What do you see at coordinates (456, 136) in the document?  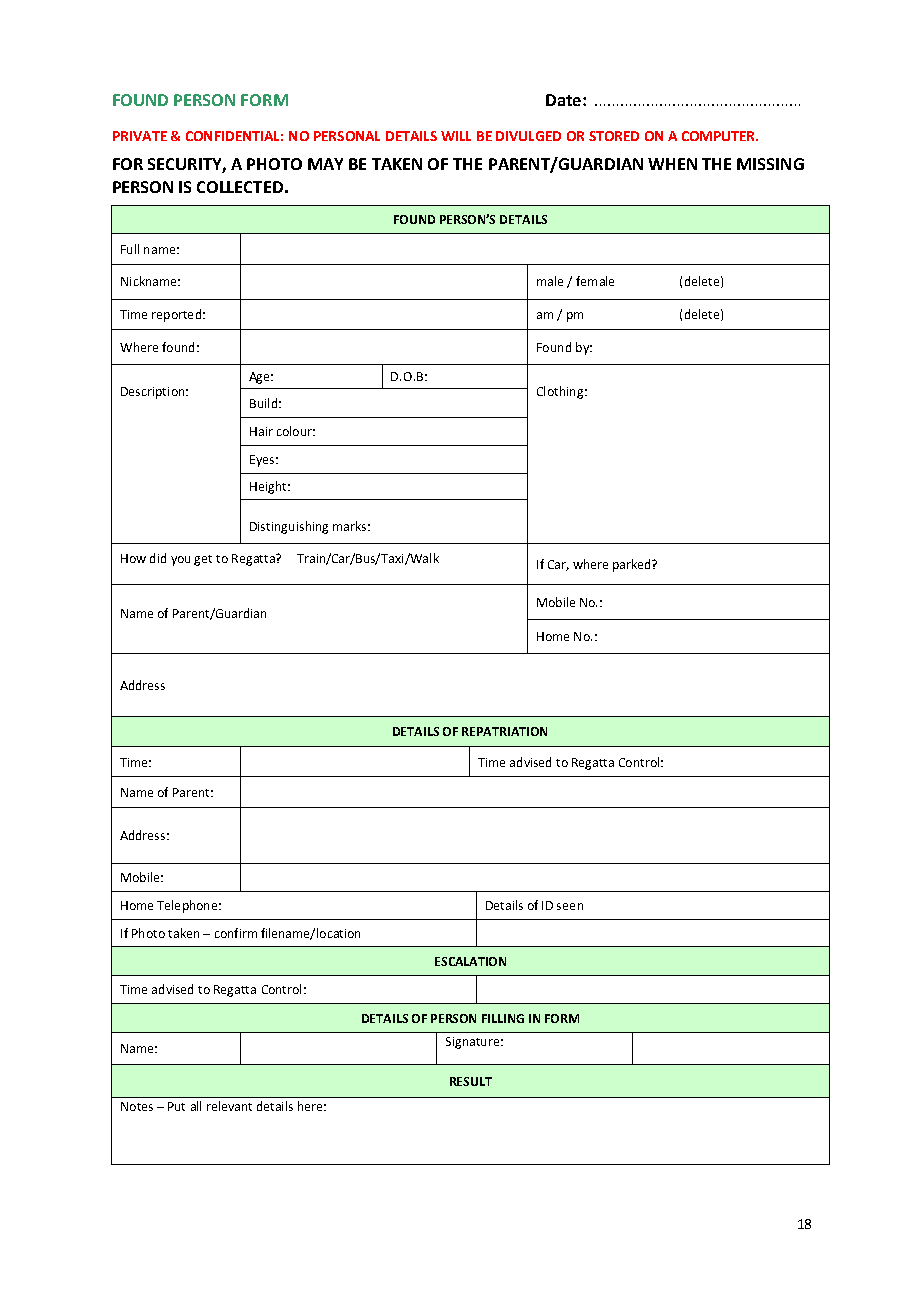 I see `WILL` at bounding box center [456, 136].
